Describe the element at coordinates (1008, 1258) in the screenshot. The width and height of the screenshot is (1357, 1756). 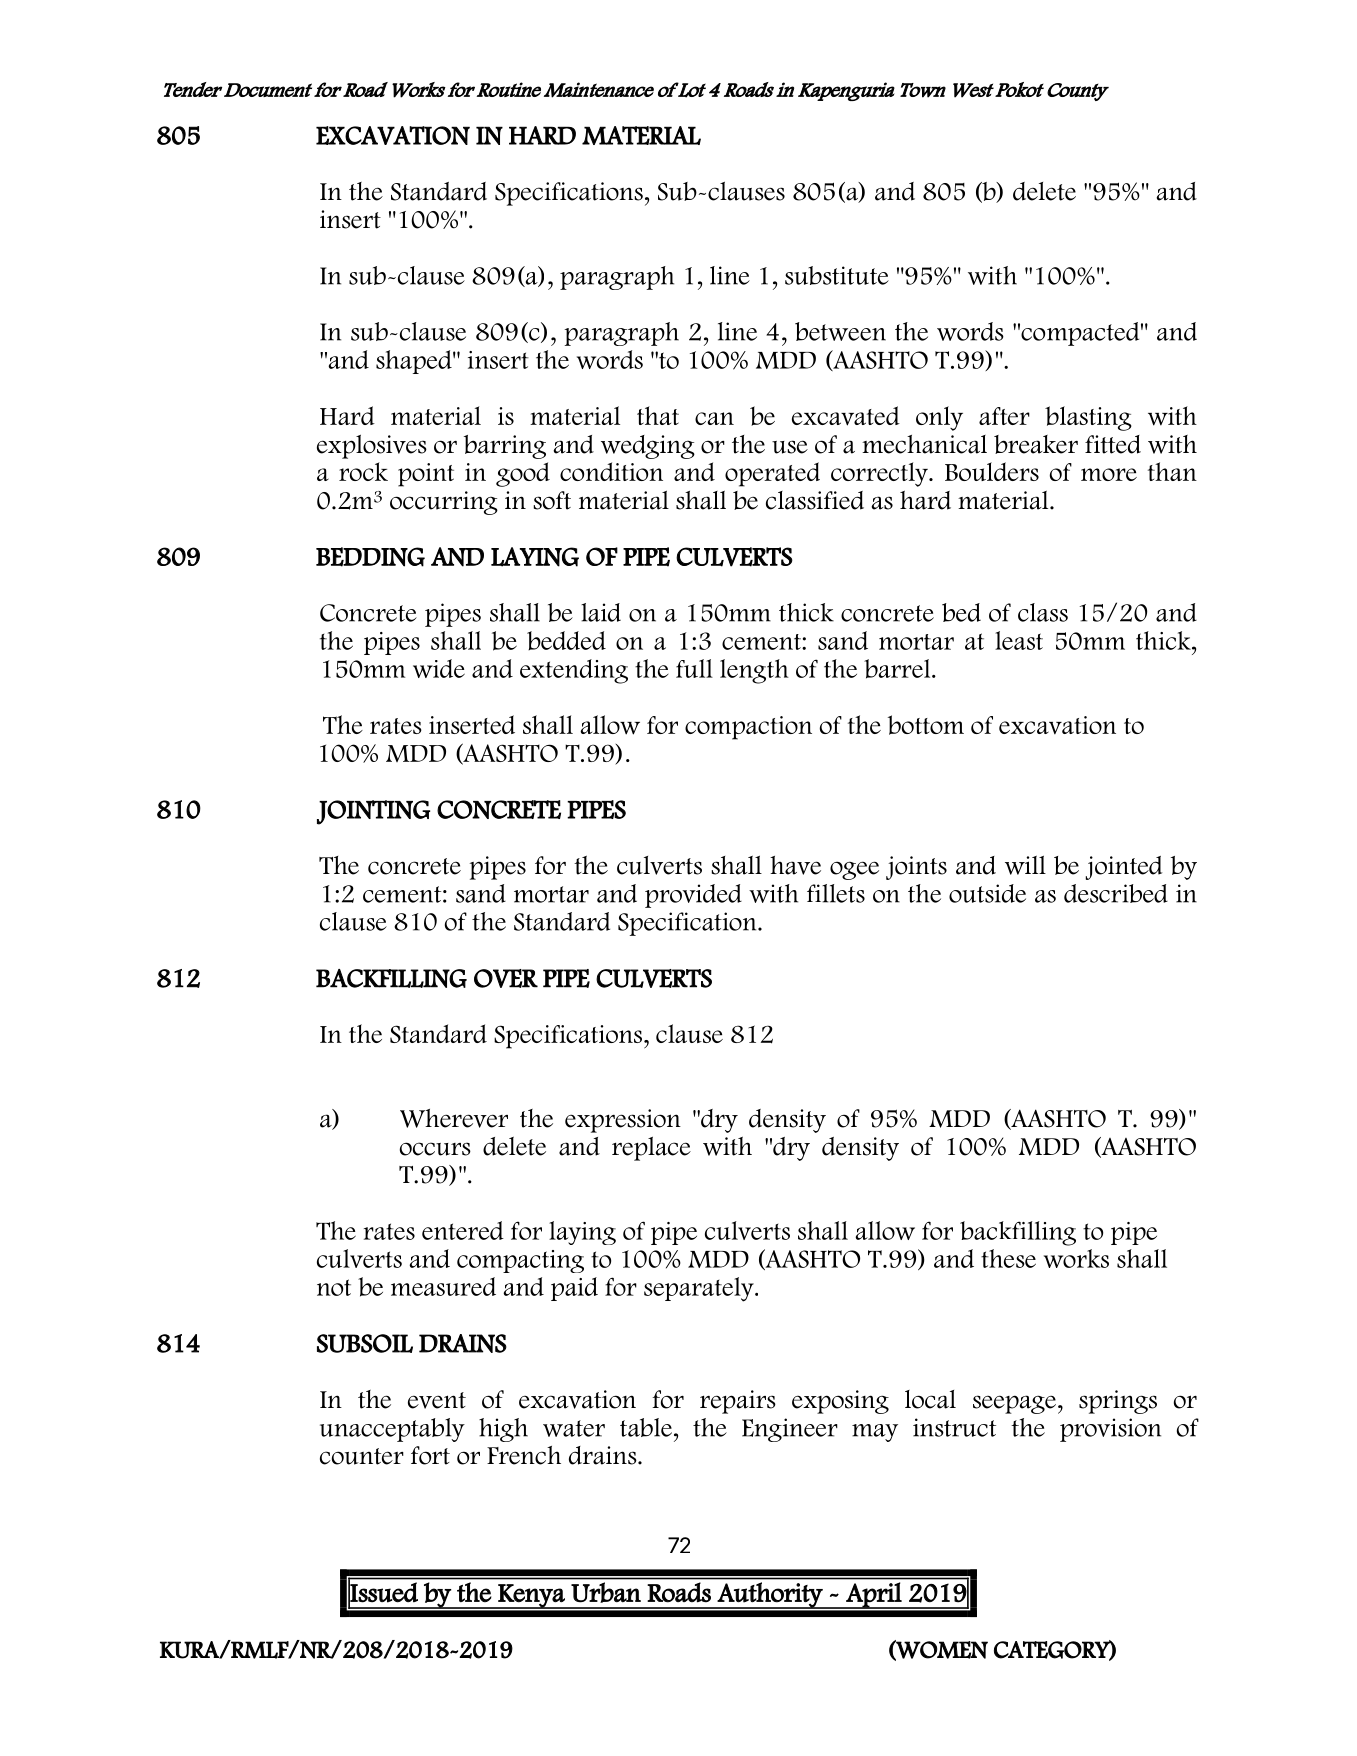
I see `these` at that location.
